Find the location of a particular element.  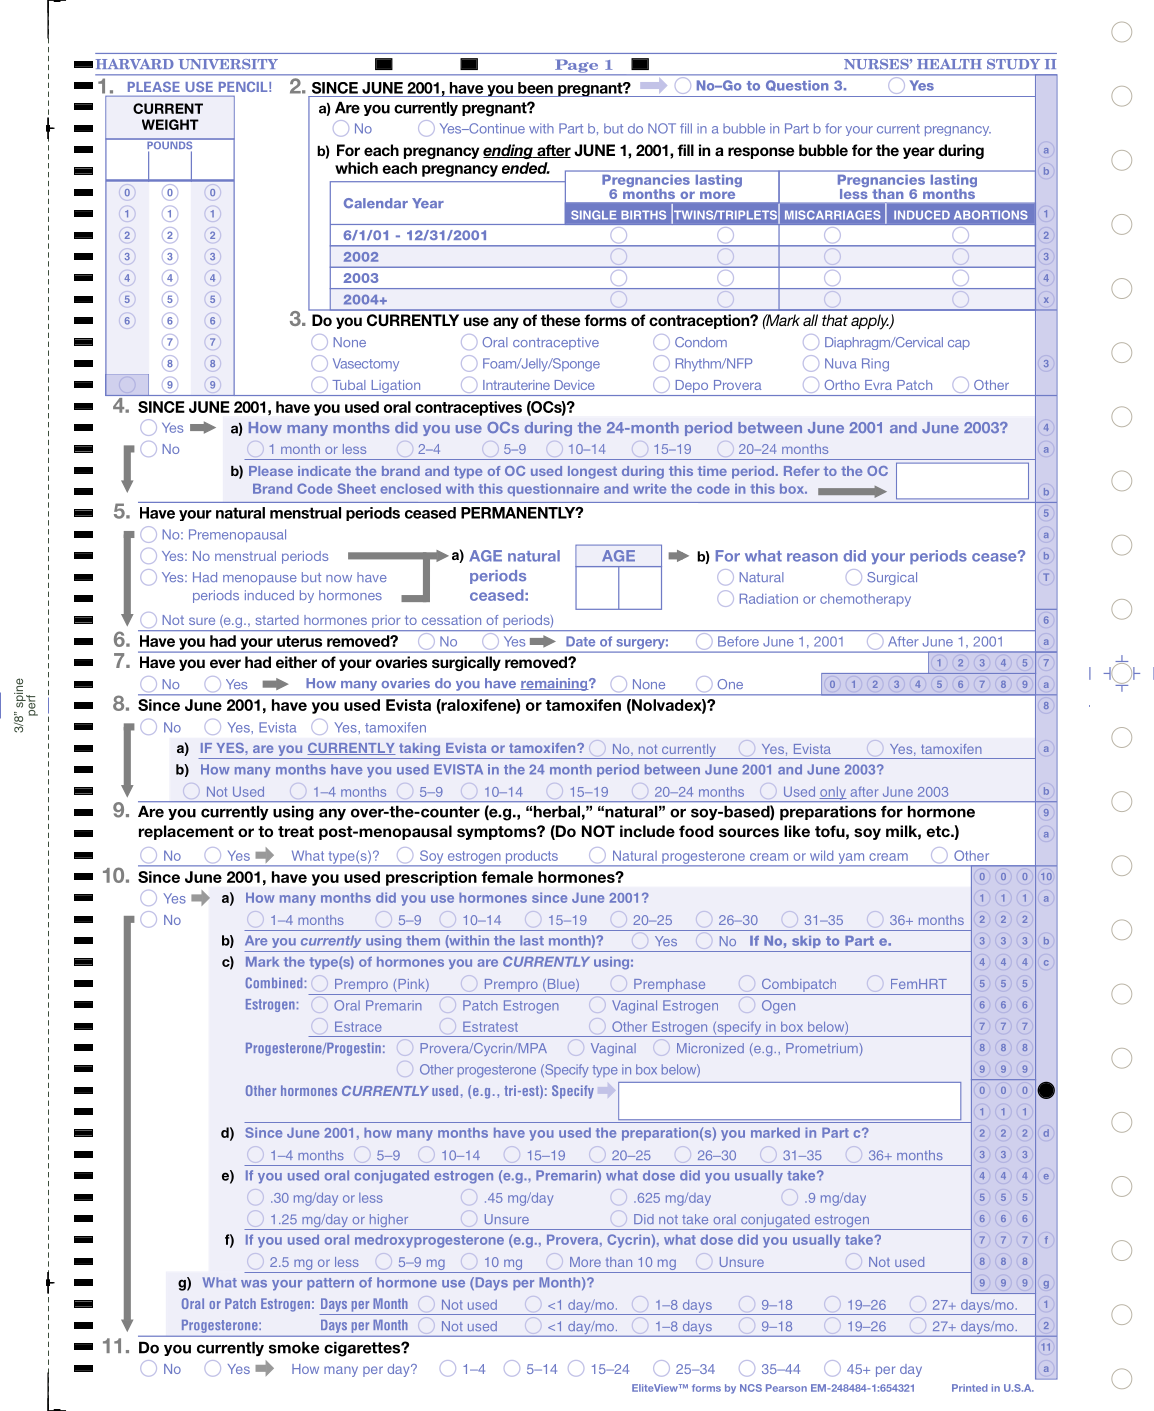

skip is located at coordinates (806, 942).
